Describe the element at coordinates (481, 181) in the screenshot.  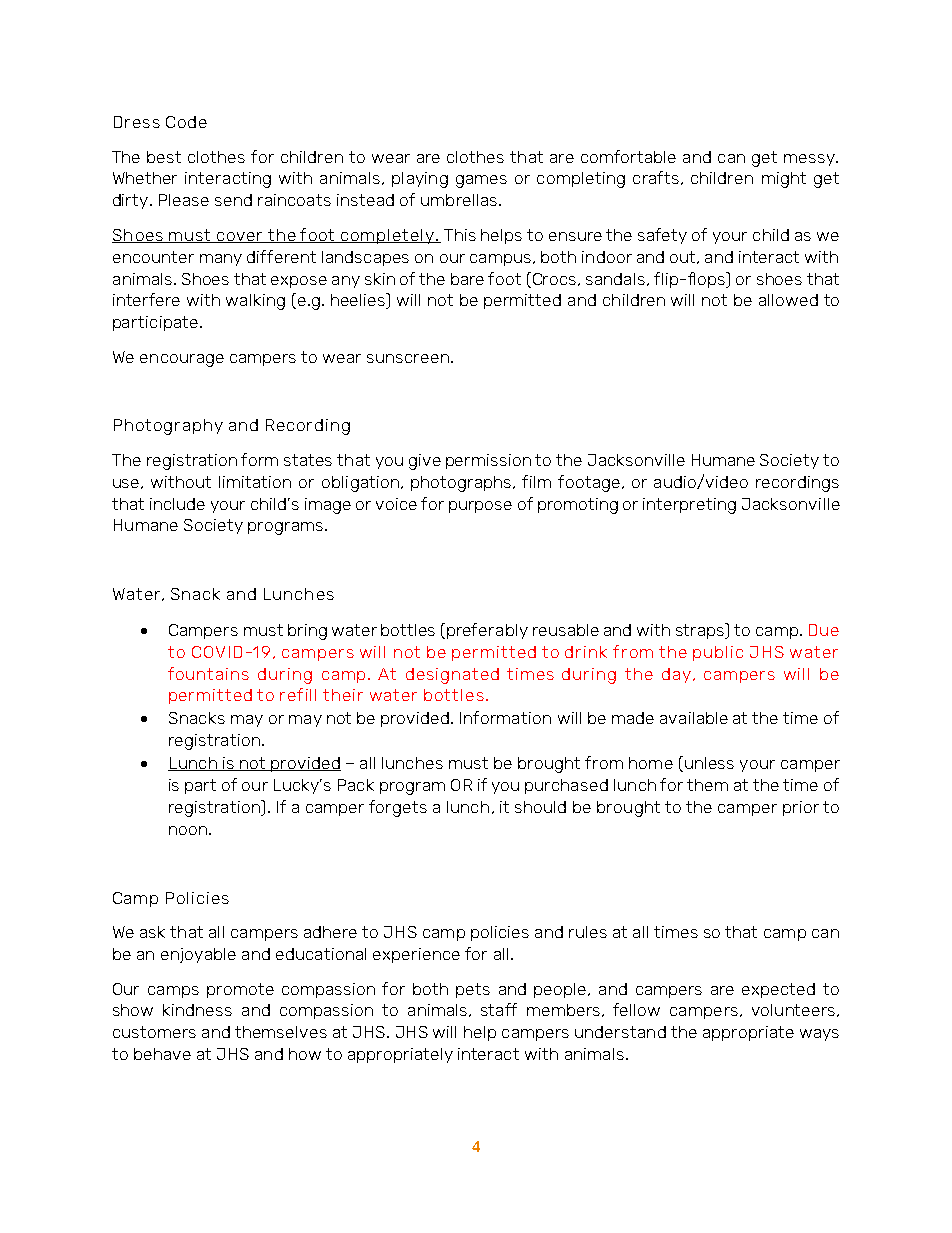
I see `games` at that location.
